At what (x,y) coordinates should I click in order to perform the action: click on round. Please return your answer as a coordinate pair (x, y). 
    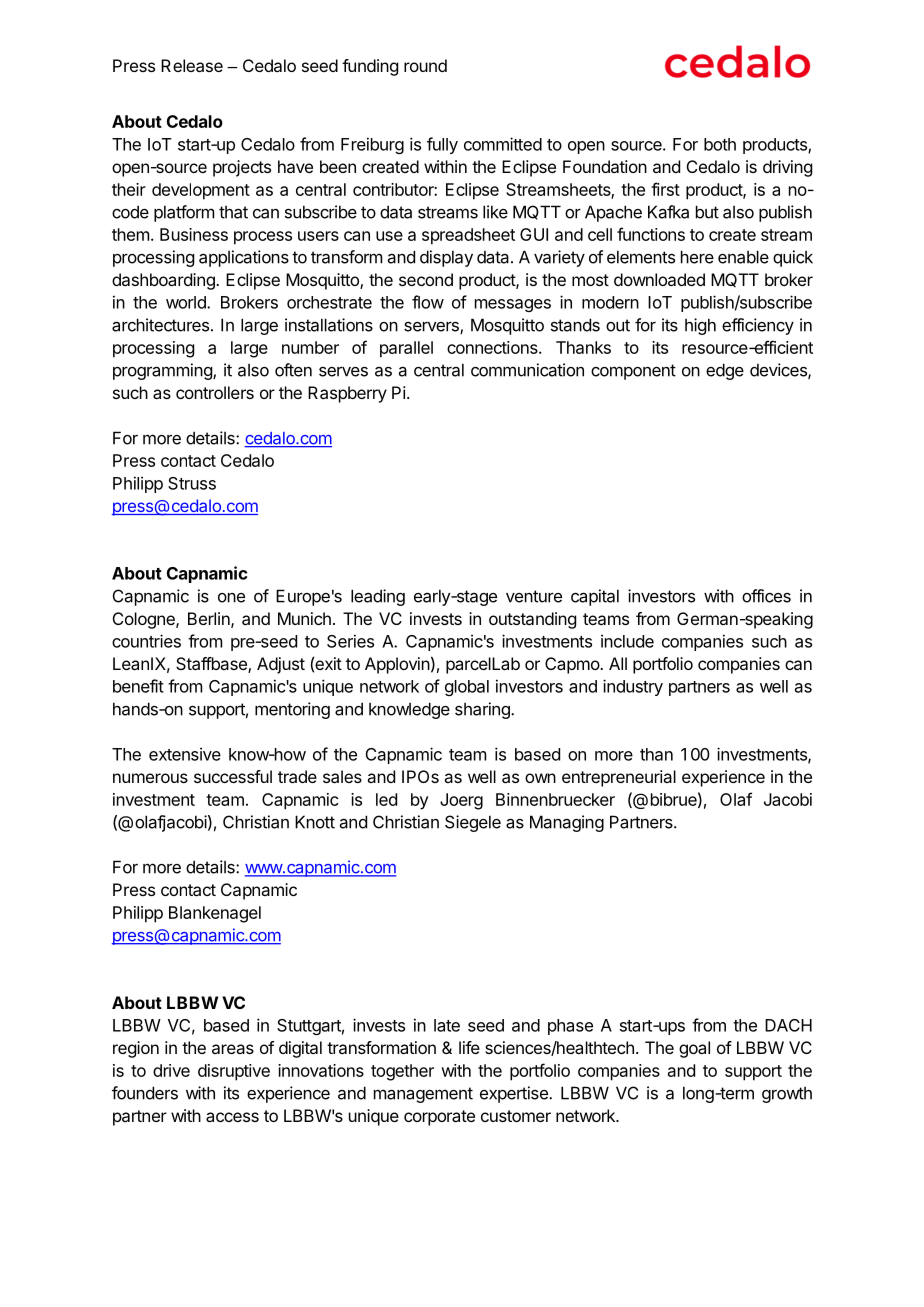
    Looking at the image, I should click on (425, 65).
